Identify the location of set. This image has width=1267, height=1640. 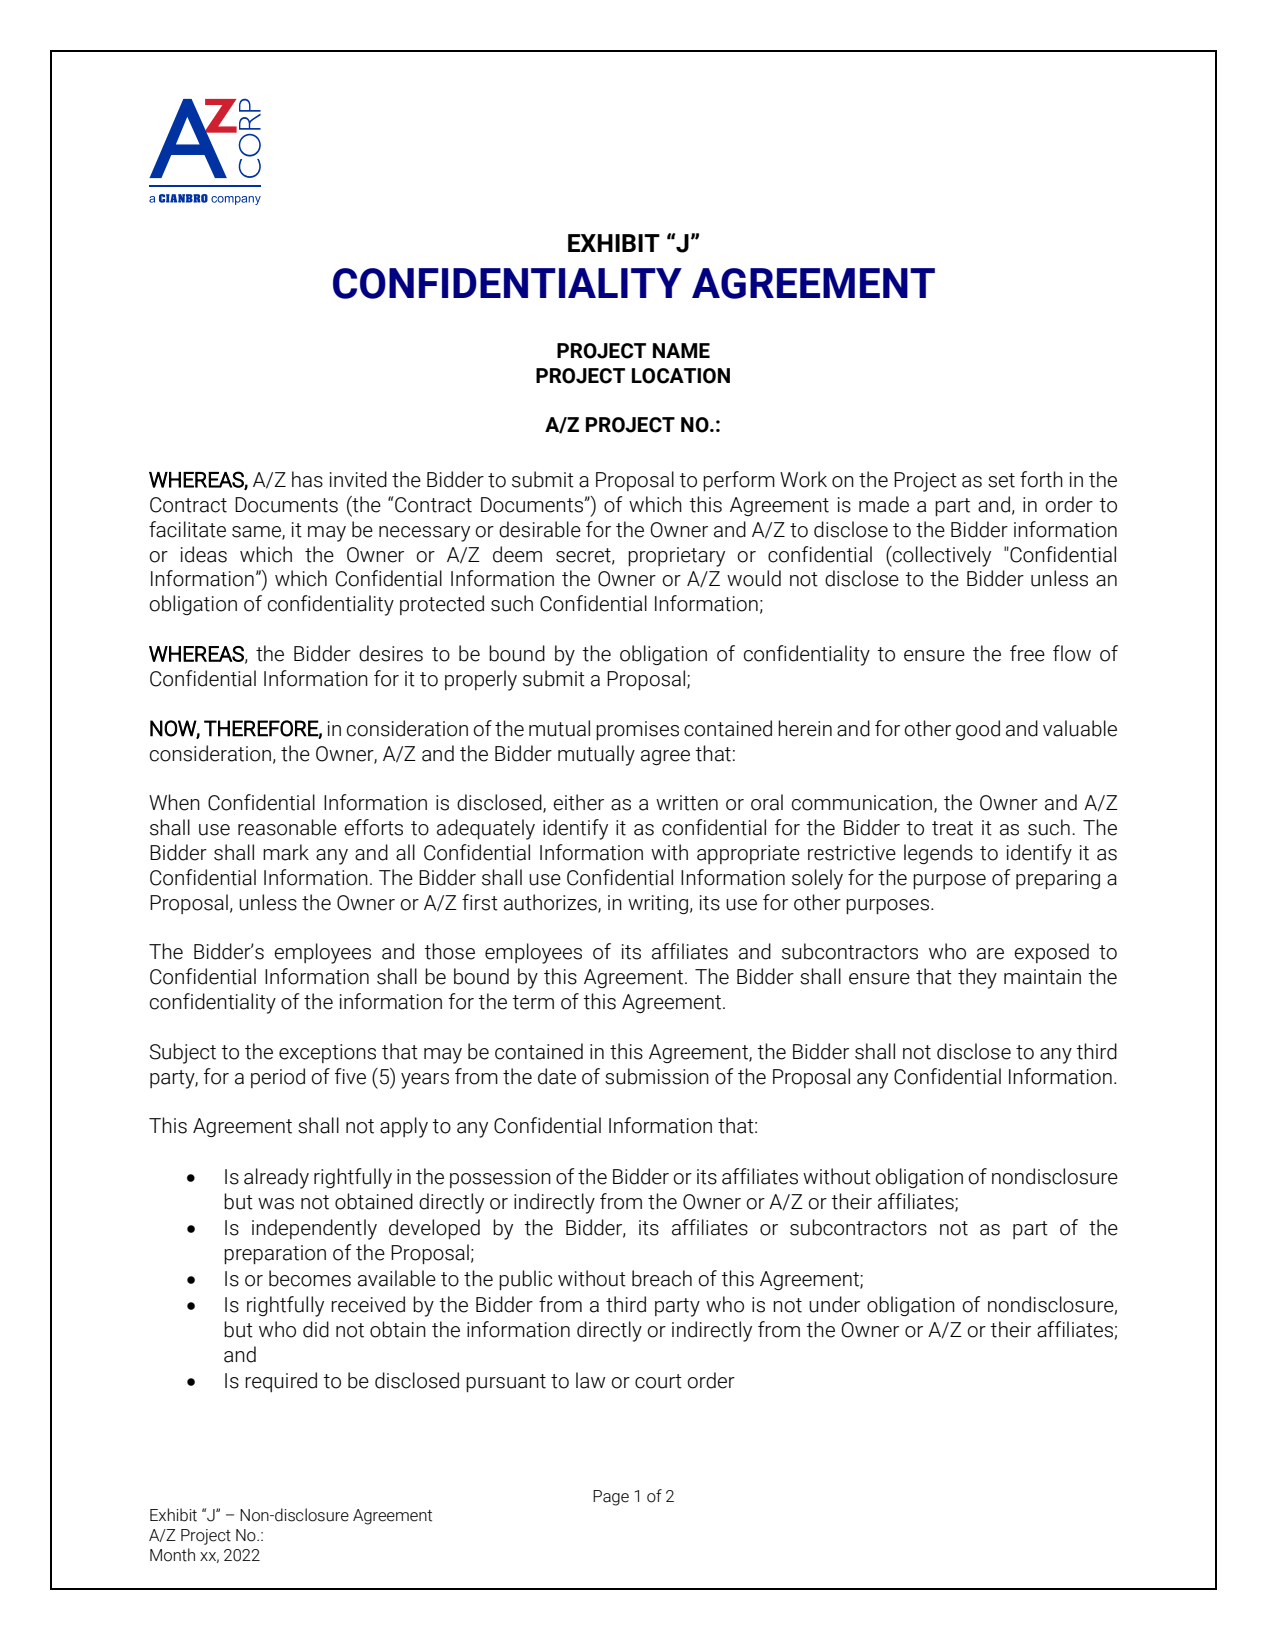
(1001, 480).
